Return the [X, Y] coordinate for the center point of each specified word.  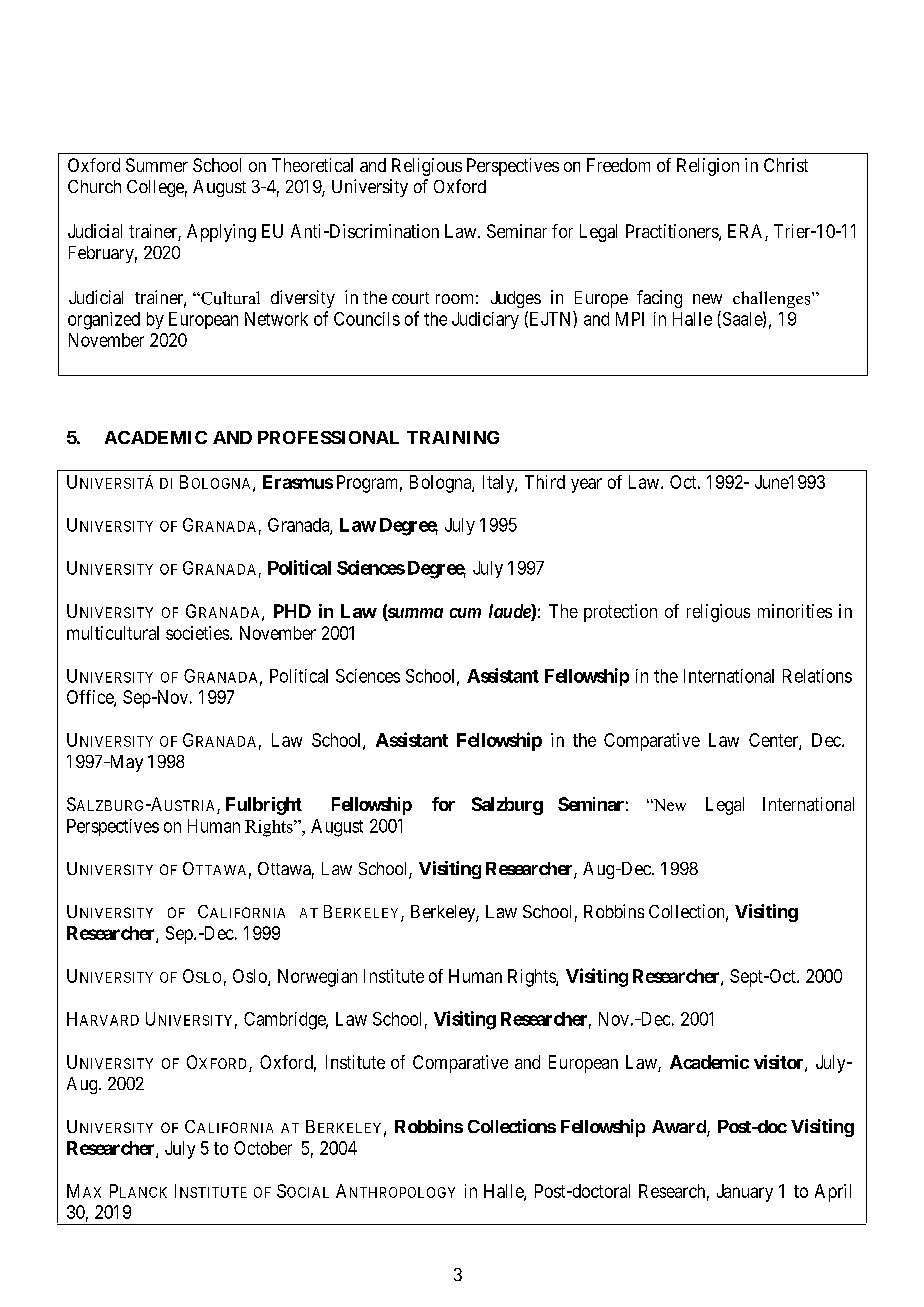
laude [510, 612]
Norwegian [317, 978]
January [745, 1193]
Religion [708, 167]
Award [680, 1128]
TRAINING [453, 437]
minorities [795, 611]
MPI [630, 319]
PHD [292, 611]
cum [465, 613]
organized [104, 321]
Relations [817, 676]
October [263, 1148]
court [410, 298]
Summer [157, 165]
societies [198, 633]
